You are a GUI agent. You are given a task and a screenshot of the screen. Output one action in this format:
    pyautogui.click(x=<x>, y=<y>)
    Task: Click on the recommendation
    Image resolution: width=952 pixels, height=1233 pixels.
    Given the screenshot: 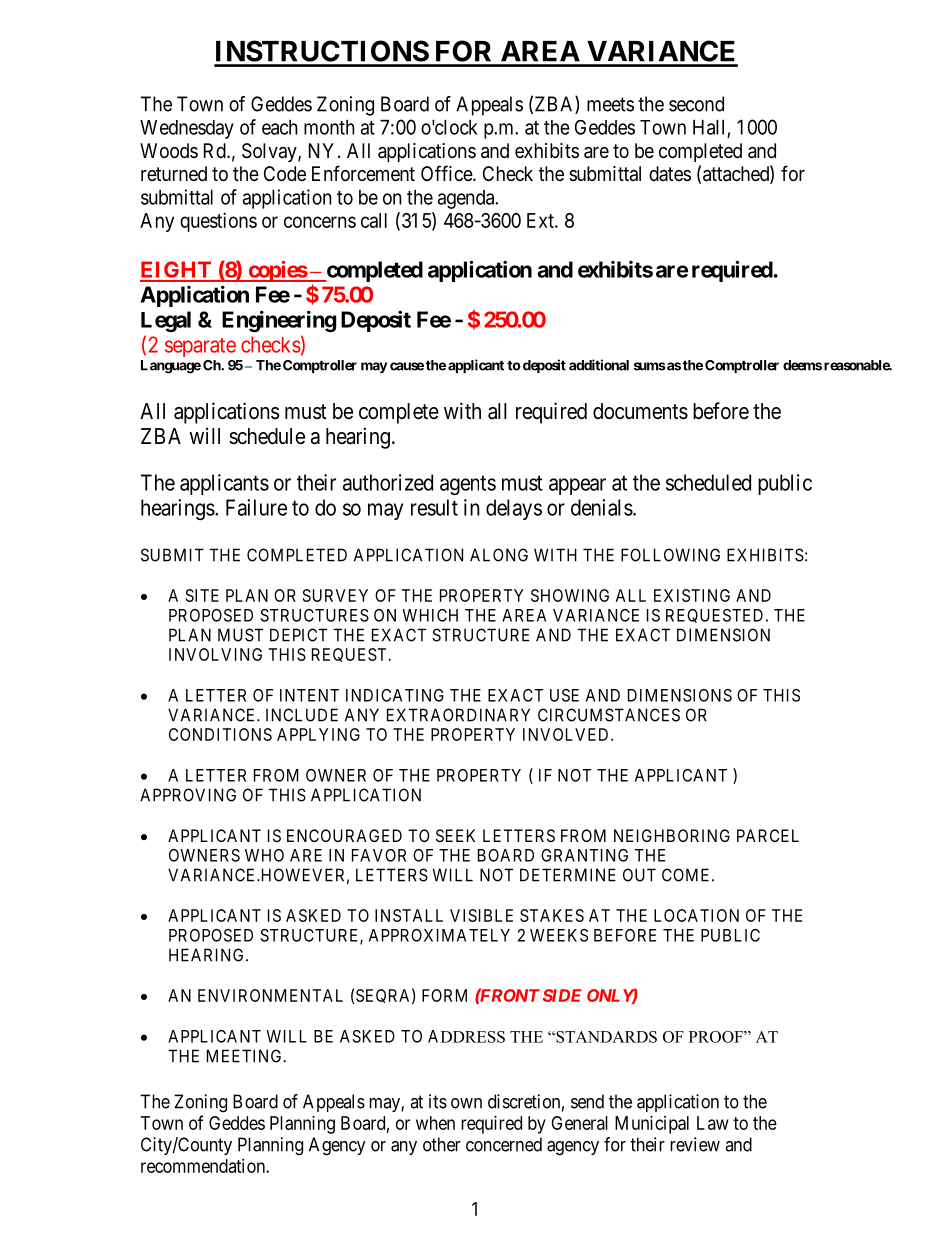 What is the action you would take?
    pyautogui.click(x=204, y=1166)
